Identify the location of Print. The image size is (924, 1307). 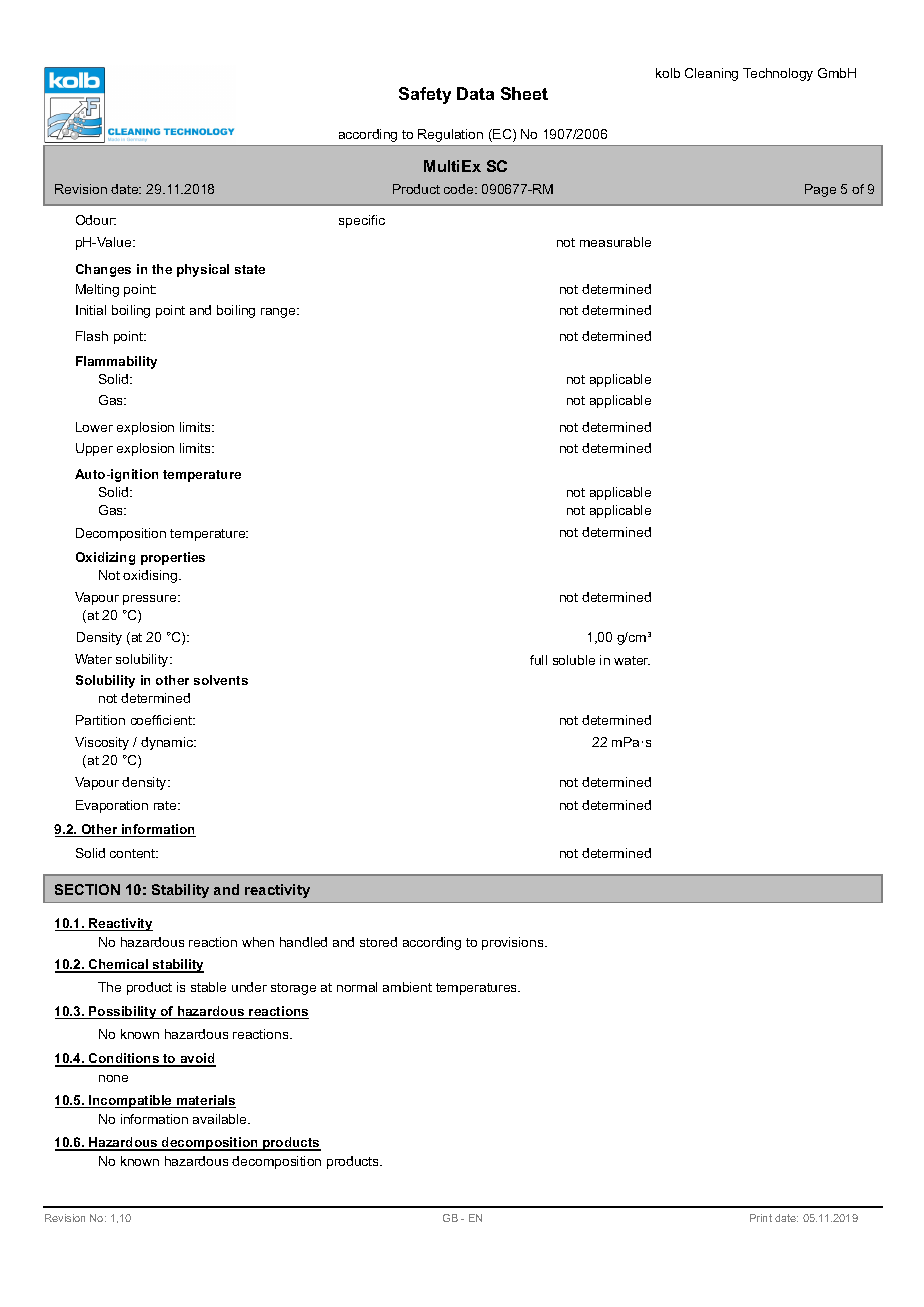
(761, 1218).
